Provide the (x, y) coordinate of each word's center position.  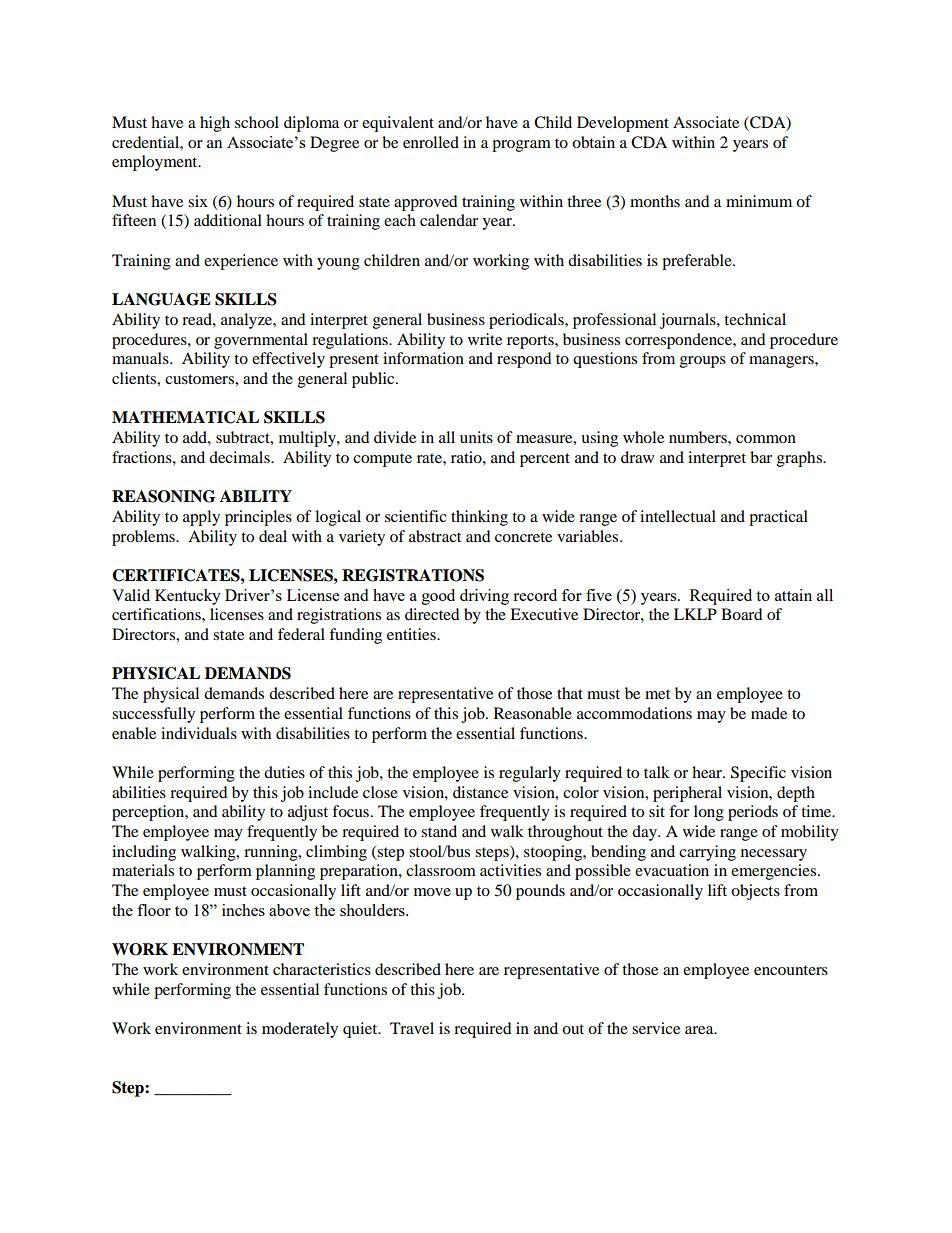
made (769, 713)
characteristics (322, 969)
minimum (759, 201)
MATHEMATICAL (185, 417)
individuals (199, 733)
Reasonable (533, 713)
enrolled (431, 142)
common (766, 439)
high (215, 124)
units (476, 437)
